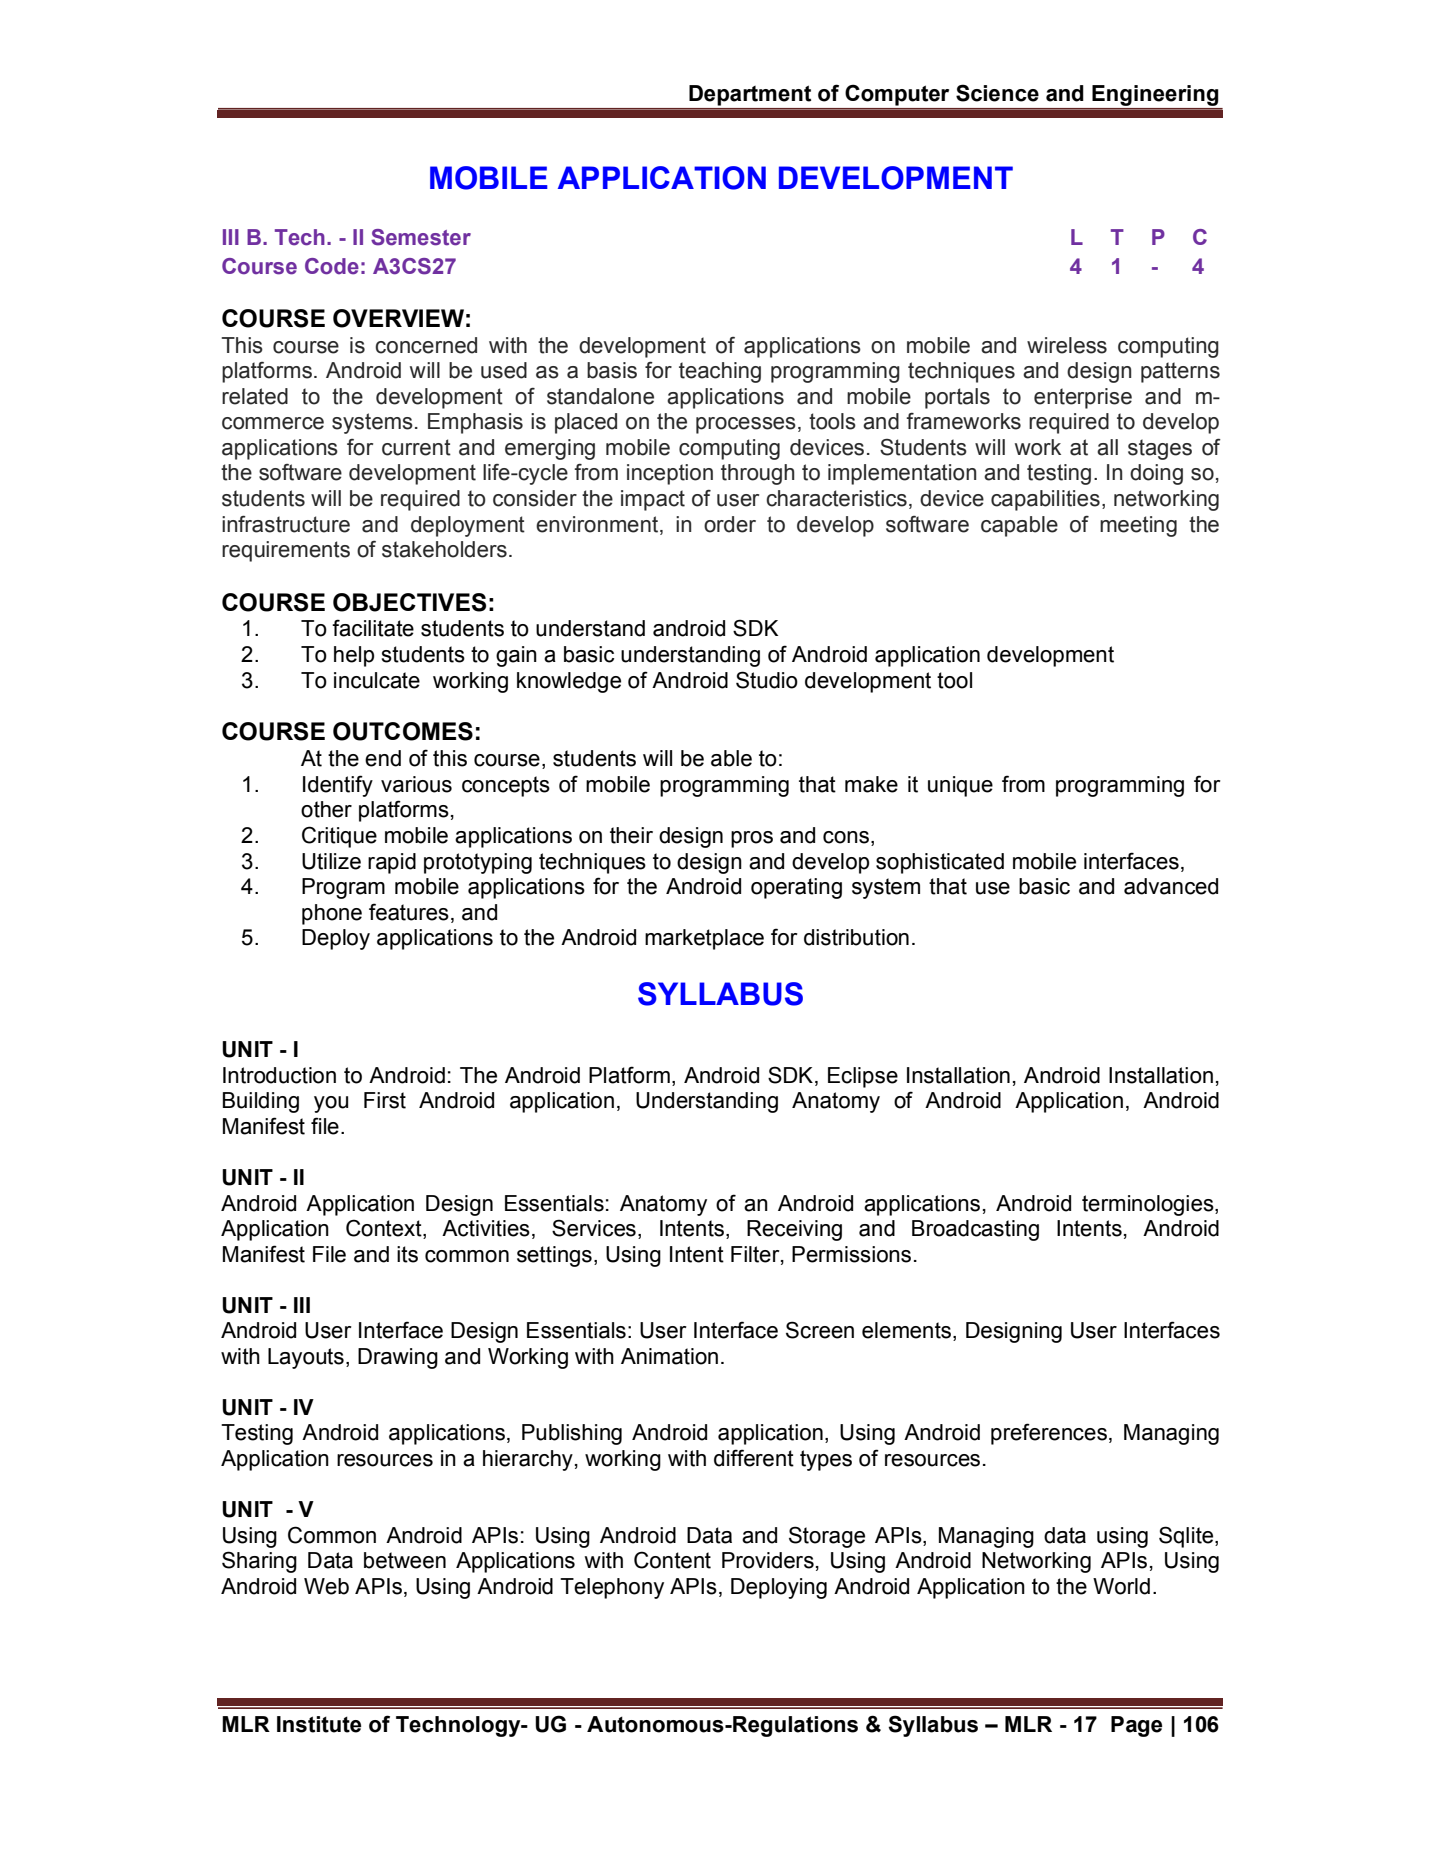 The height and width of the screenshot is (1869, 1444). What do you see at coordinates (319, 1724) in the screenshot?
I see `Institute` at bounding box center [319, 1724].
